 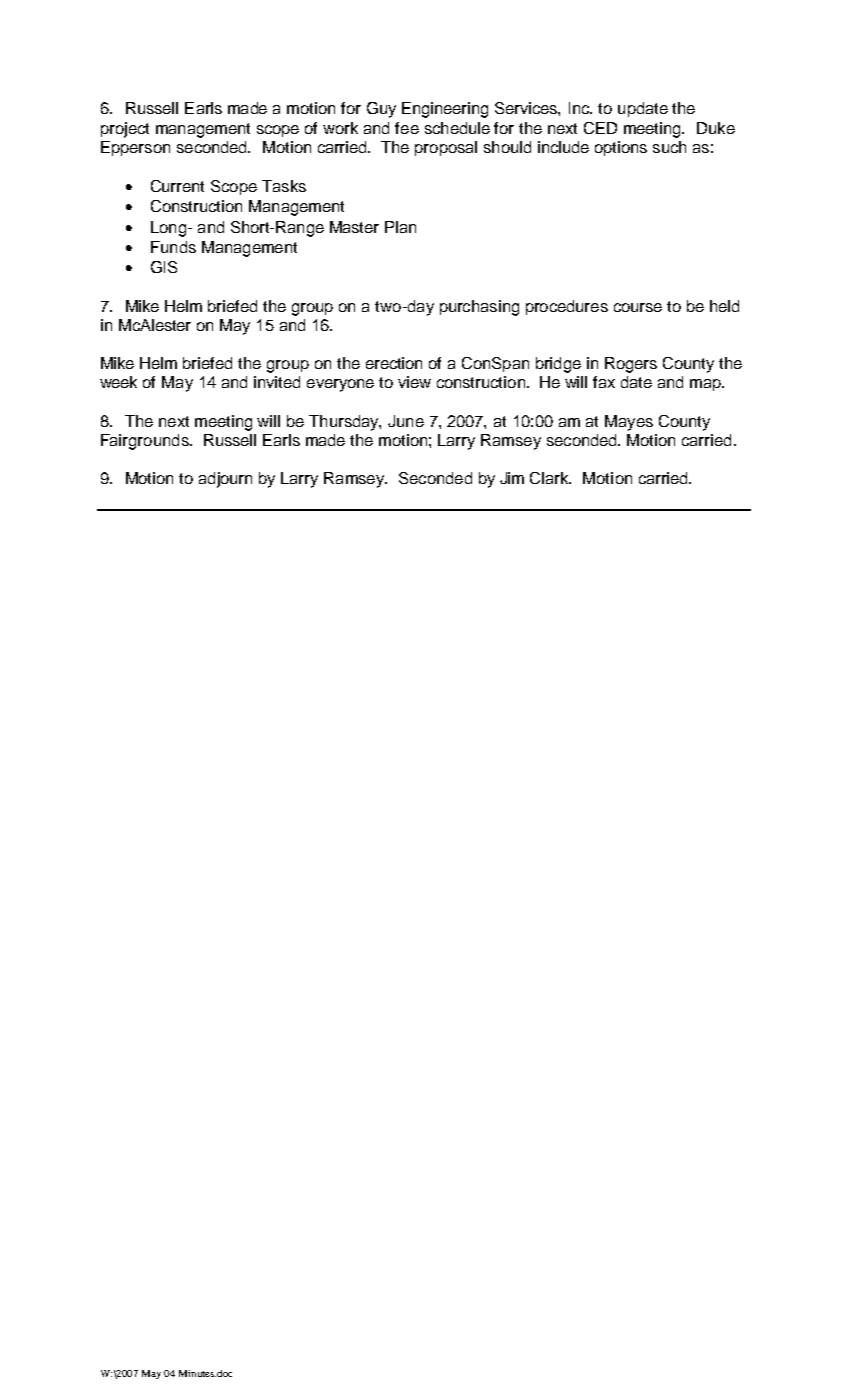 What do you see at coordinates (550, 478) in the screenshot?
I see `Clark` at bounding box center [550, 478].
